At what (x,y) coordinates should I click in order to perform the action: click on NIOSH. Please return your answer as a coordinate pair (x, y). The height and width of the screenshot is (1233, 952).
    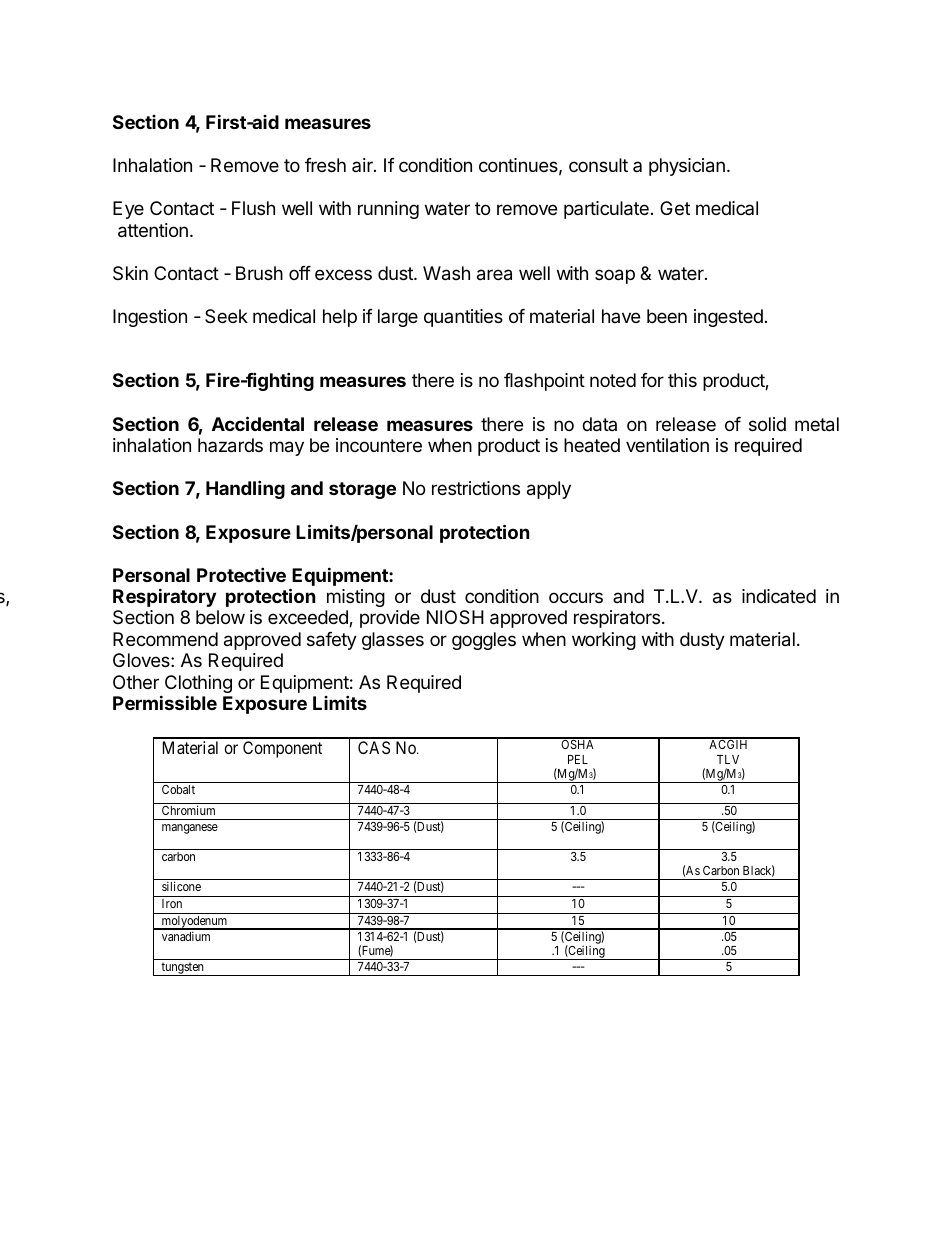
    Looking at the image, I should click on (455, 617).
